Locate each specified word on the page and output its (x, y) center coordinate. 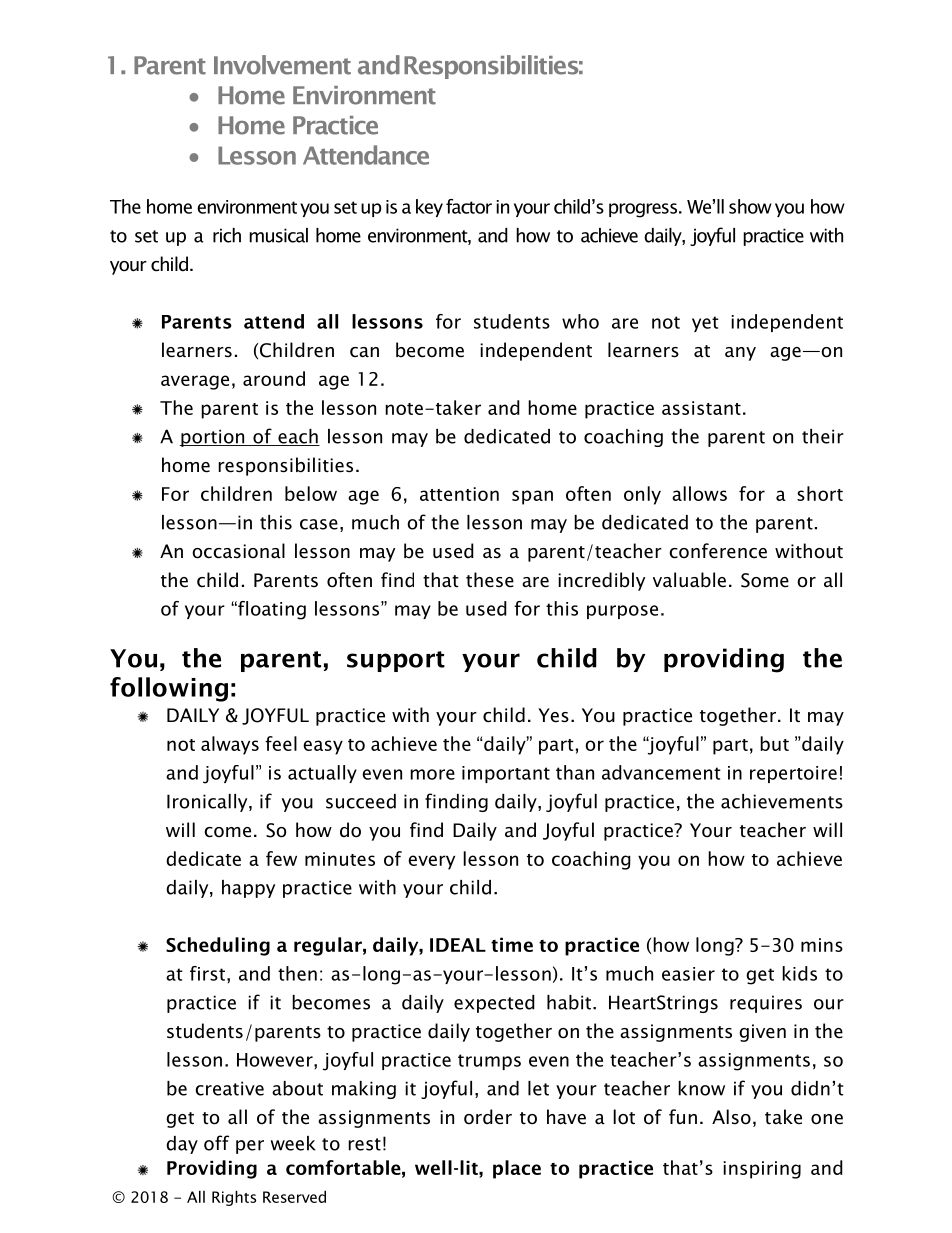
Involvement (282, 65)
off (216, 1143)
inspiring (762, 1170)
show (750, 206)
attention (459, 494)
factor (469, 206)
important (506, 774)
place (517, 1169)
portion (213, 438)
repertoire (793, 774)
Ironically (208, 803)
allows (699, 493)
